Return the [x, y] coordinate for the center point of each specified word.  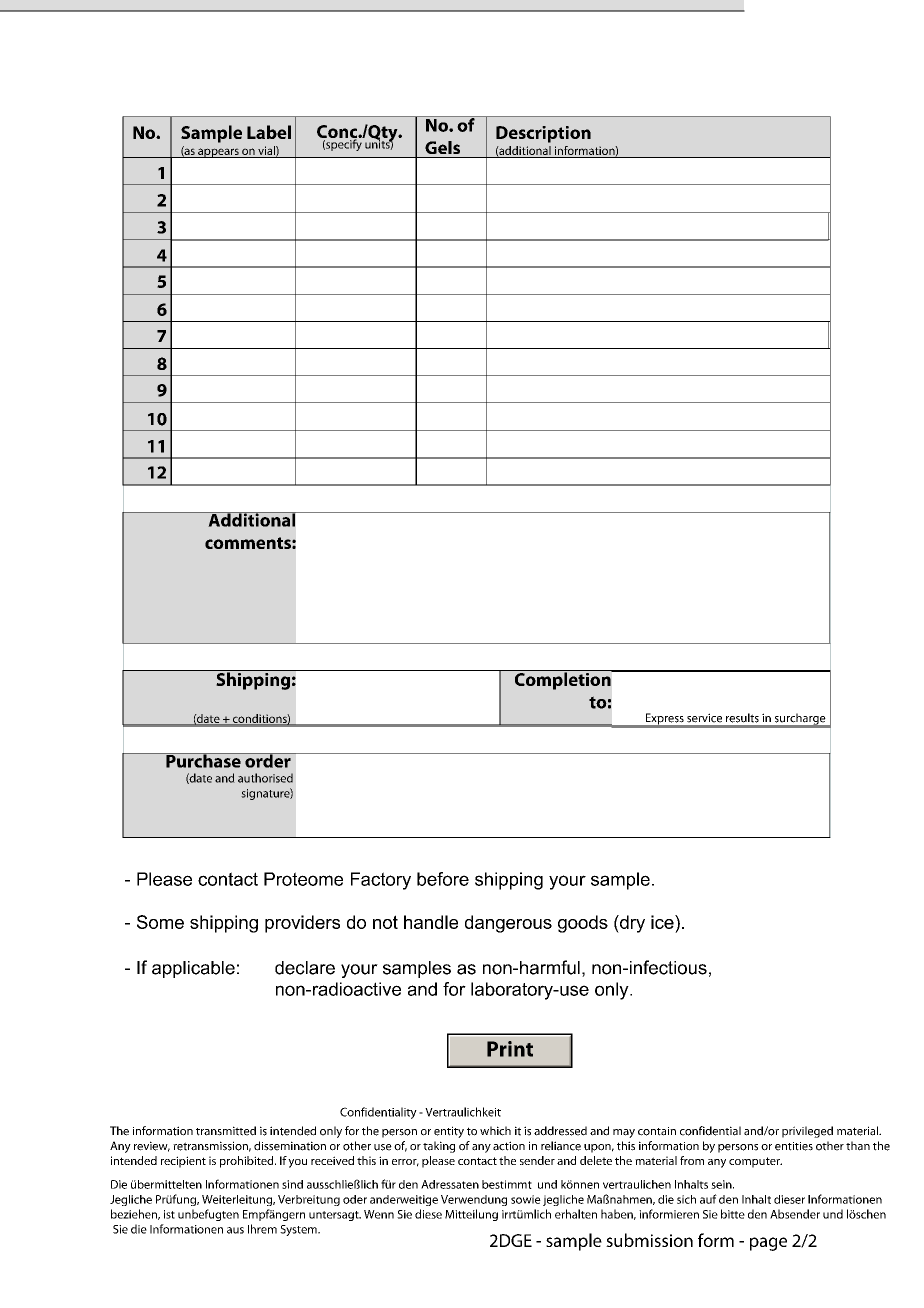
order [268, 760]
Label [269, 132]
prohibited [248, 1162]
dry [631, 924]
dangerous [508, 924]
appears [218, 153]
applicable [193, 969]
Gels [442, 147]
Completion [562, 680]
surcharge [800, 720]
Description [543, 134]
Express [665, 720]
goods [583, 924]
